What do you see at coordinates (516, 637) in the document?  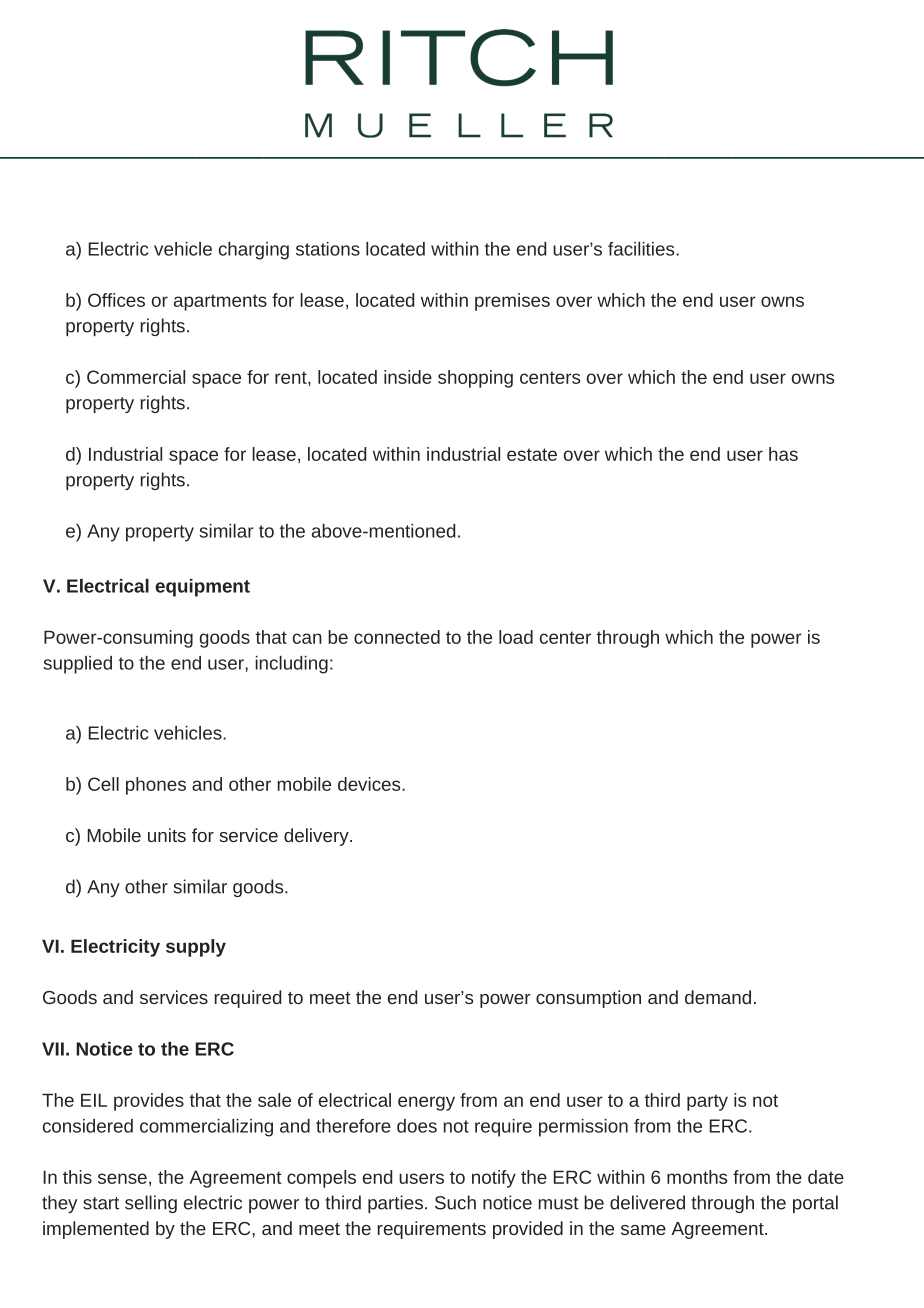 I see `load` at bounding box center [516, 637].
